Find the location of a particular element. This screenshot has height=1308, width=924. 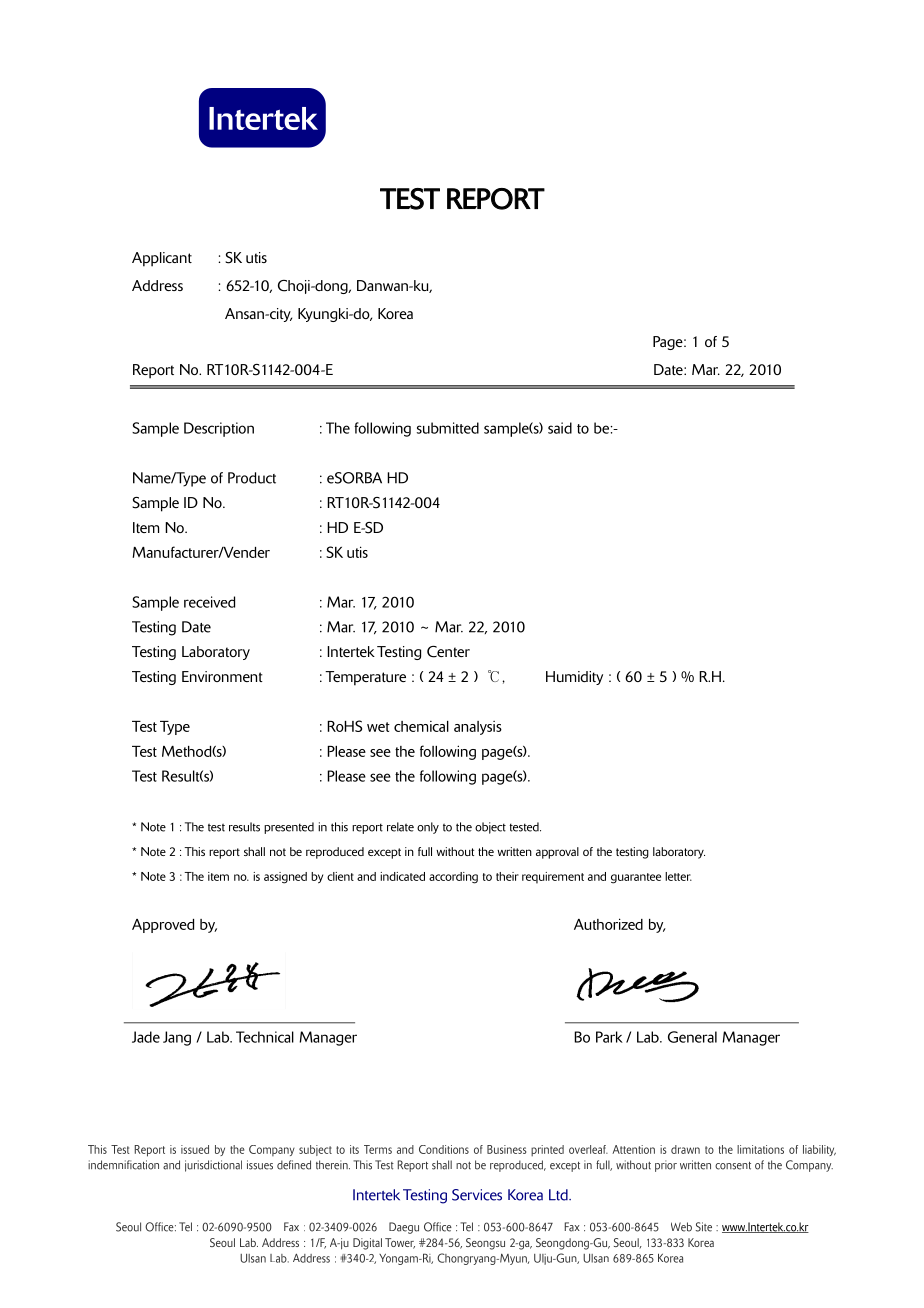

said is located at coordinates (560, 428).
